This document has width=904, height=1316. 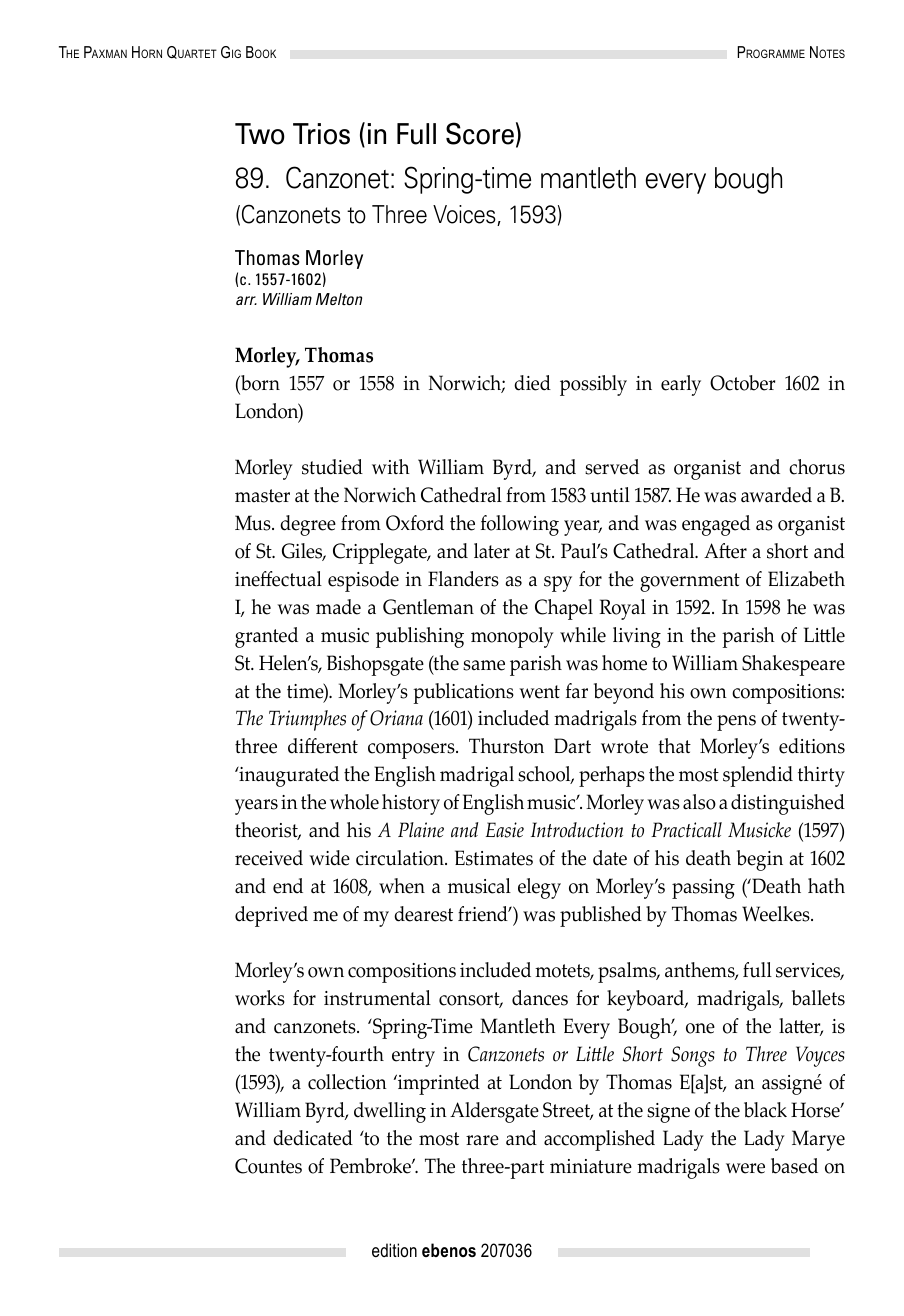 What do you see at coordinates (512, 637) in the document?
I see `monopoly` at bounding box center [512, 637].
